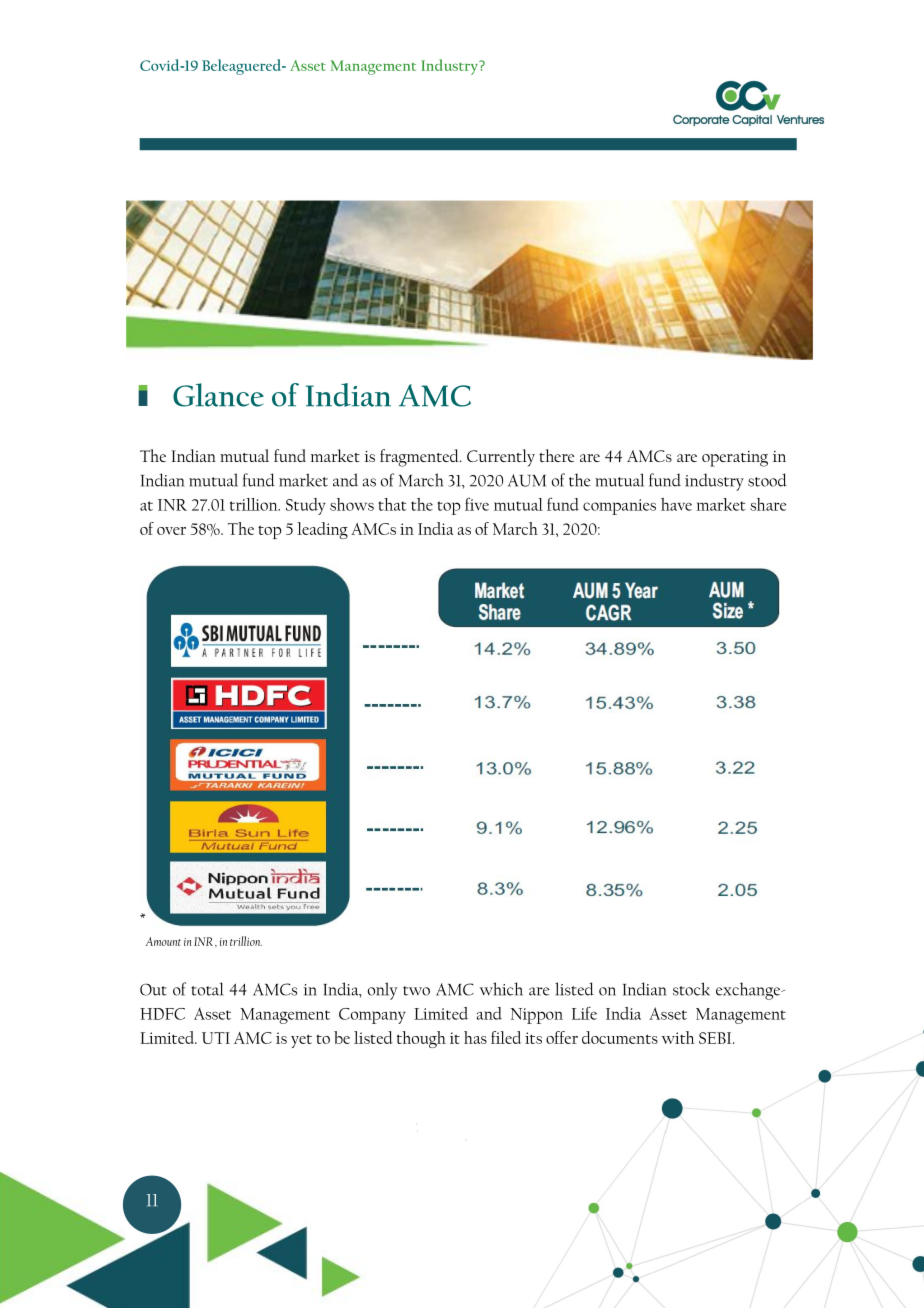 This screenshot has height=1308, width=924. What do you see at coordinates (218, 395) in the screenshot?
I see `Glance` at bounding box center [218, 395].
